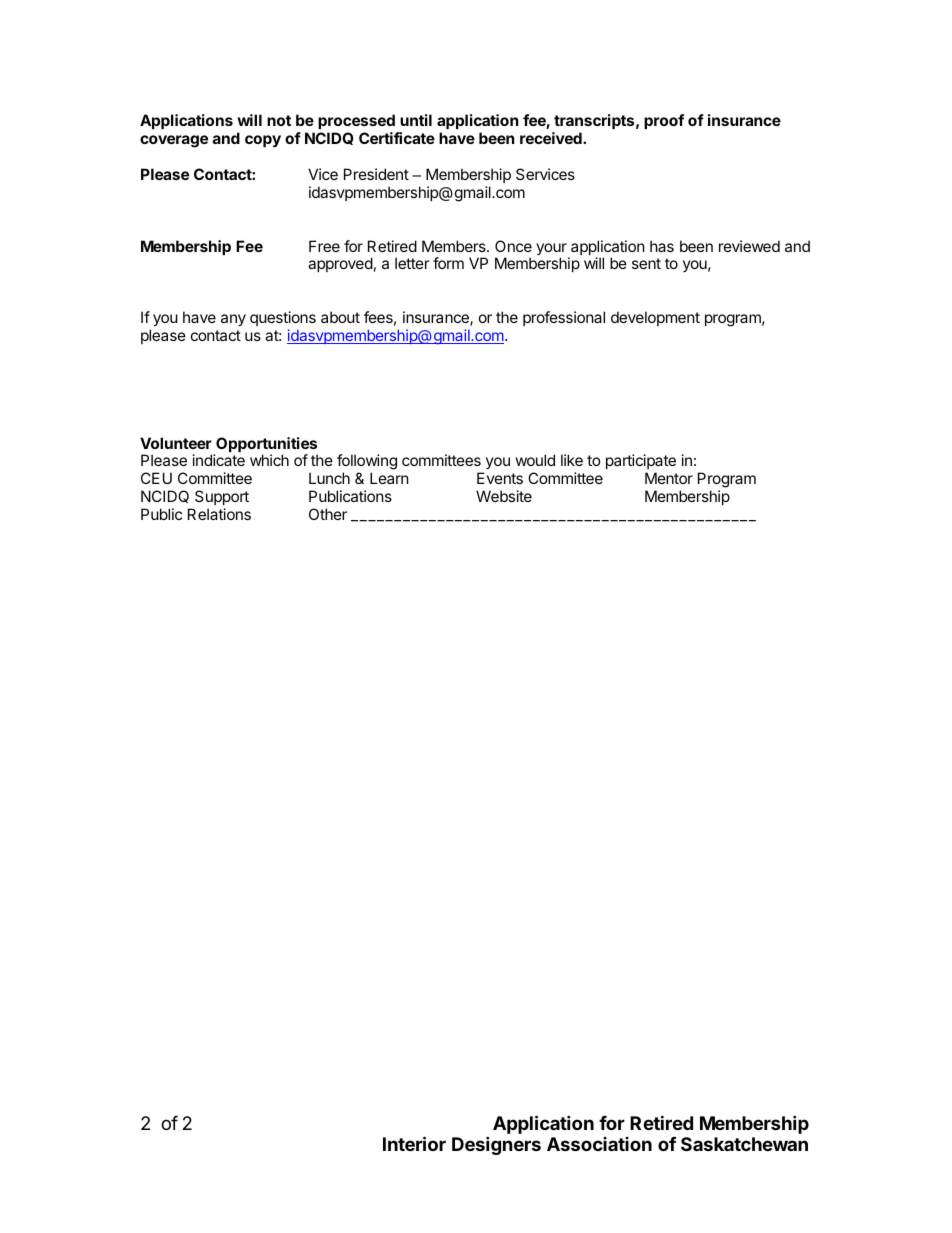 This screenshot has height=1233, width=952. Describe the element at coordinates (416, 120) in the screenshot. I see `until` at that location.
